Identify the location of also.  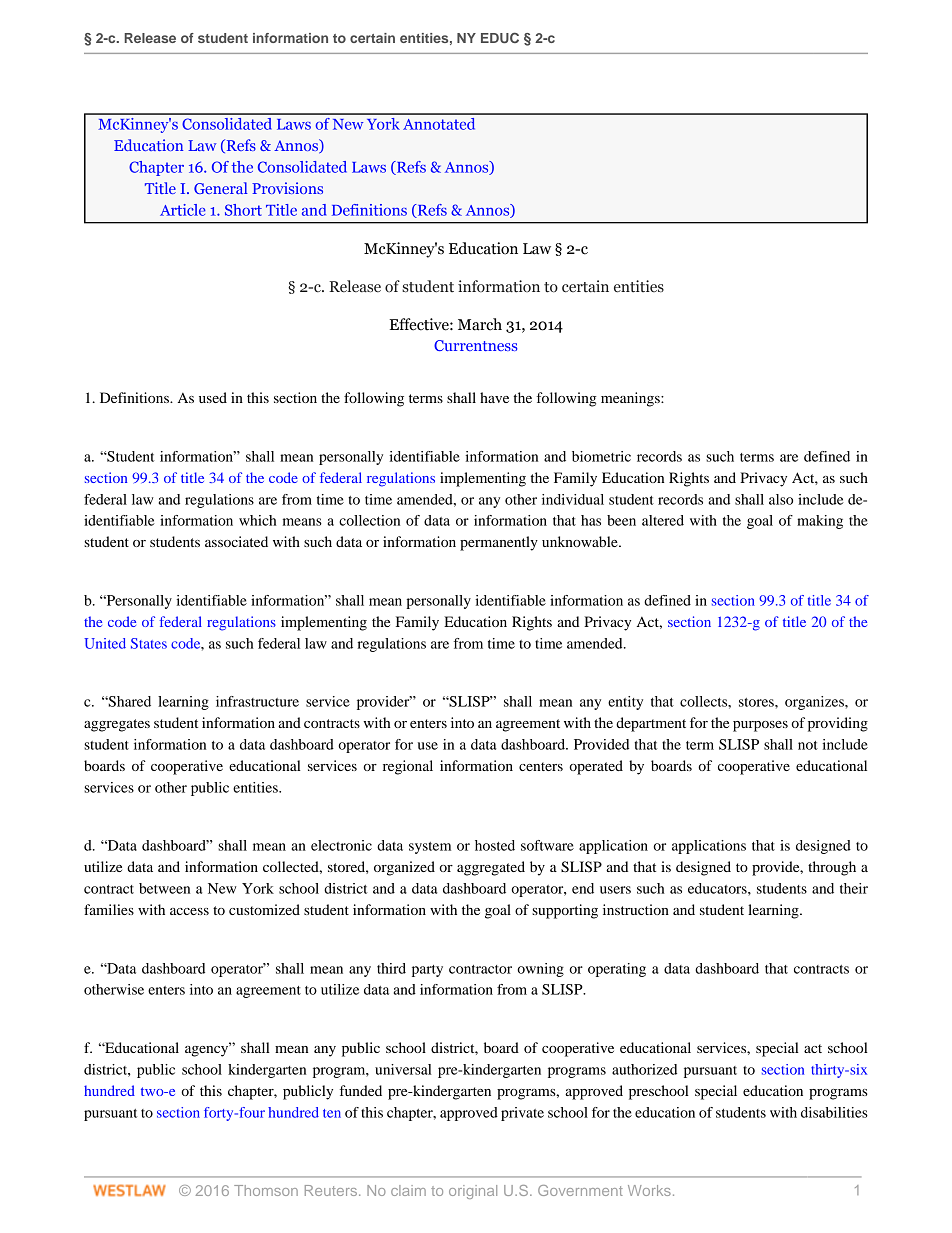
(781, 499).
